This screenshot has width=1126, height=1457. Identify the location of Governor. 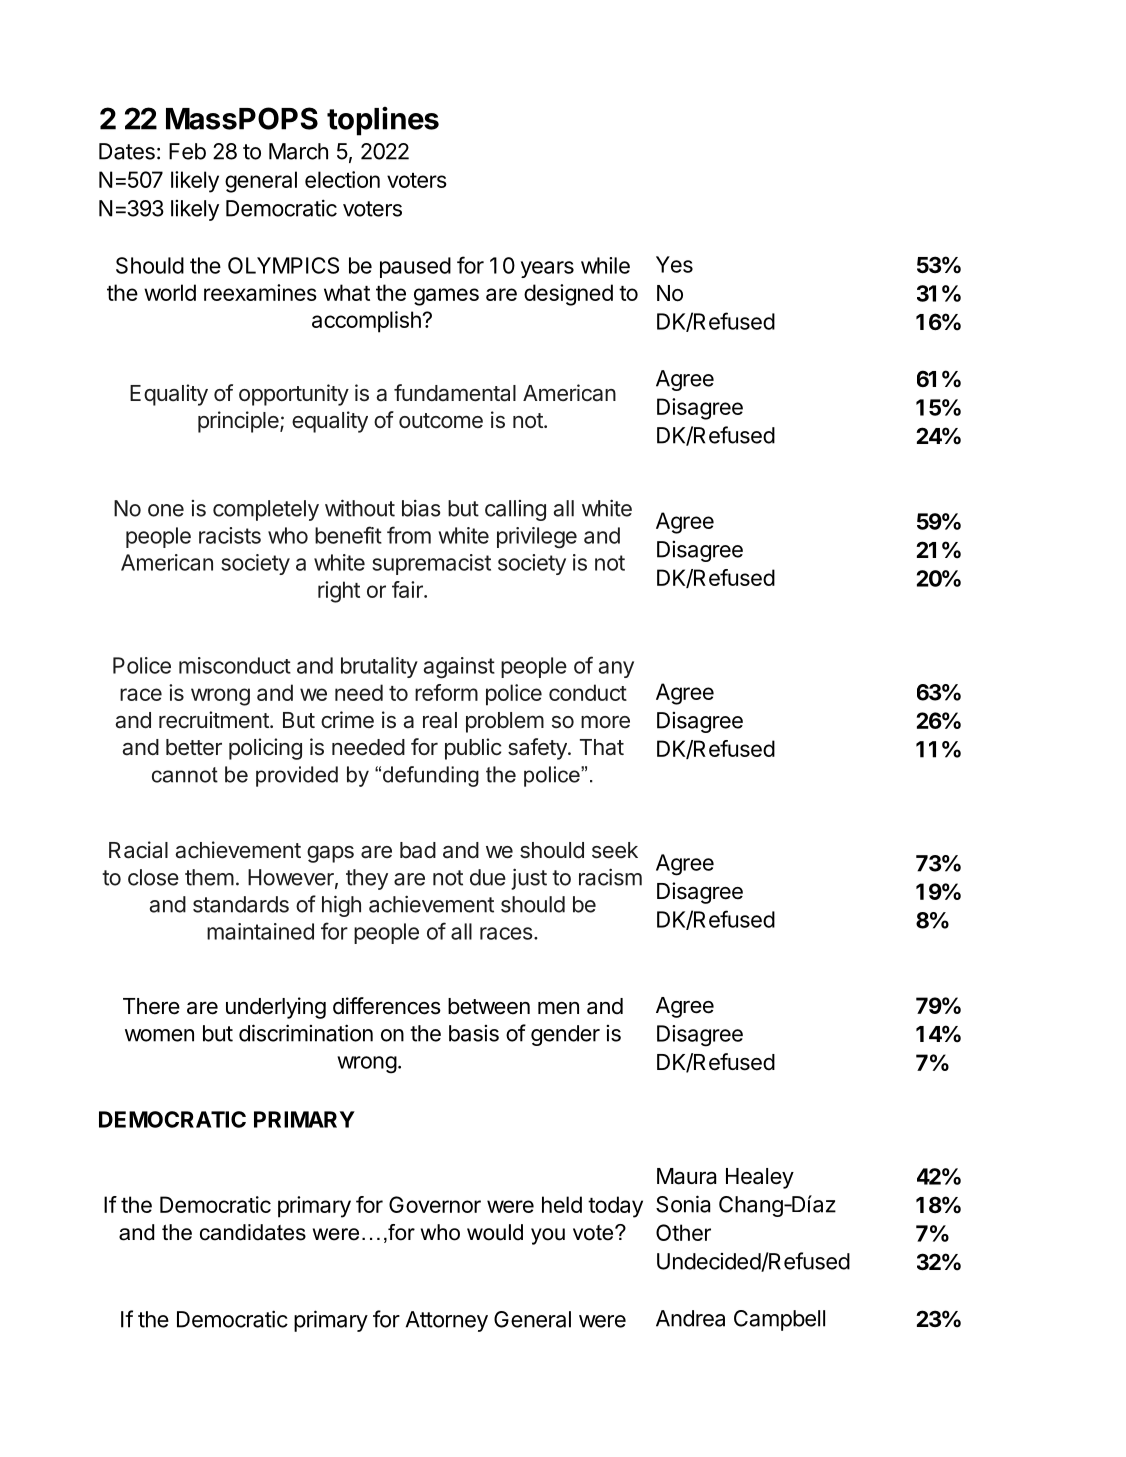
(435, 1204).
